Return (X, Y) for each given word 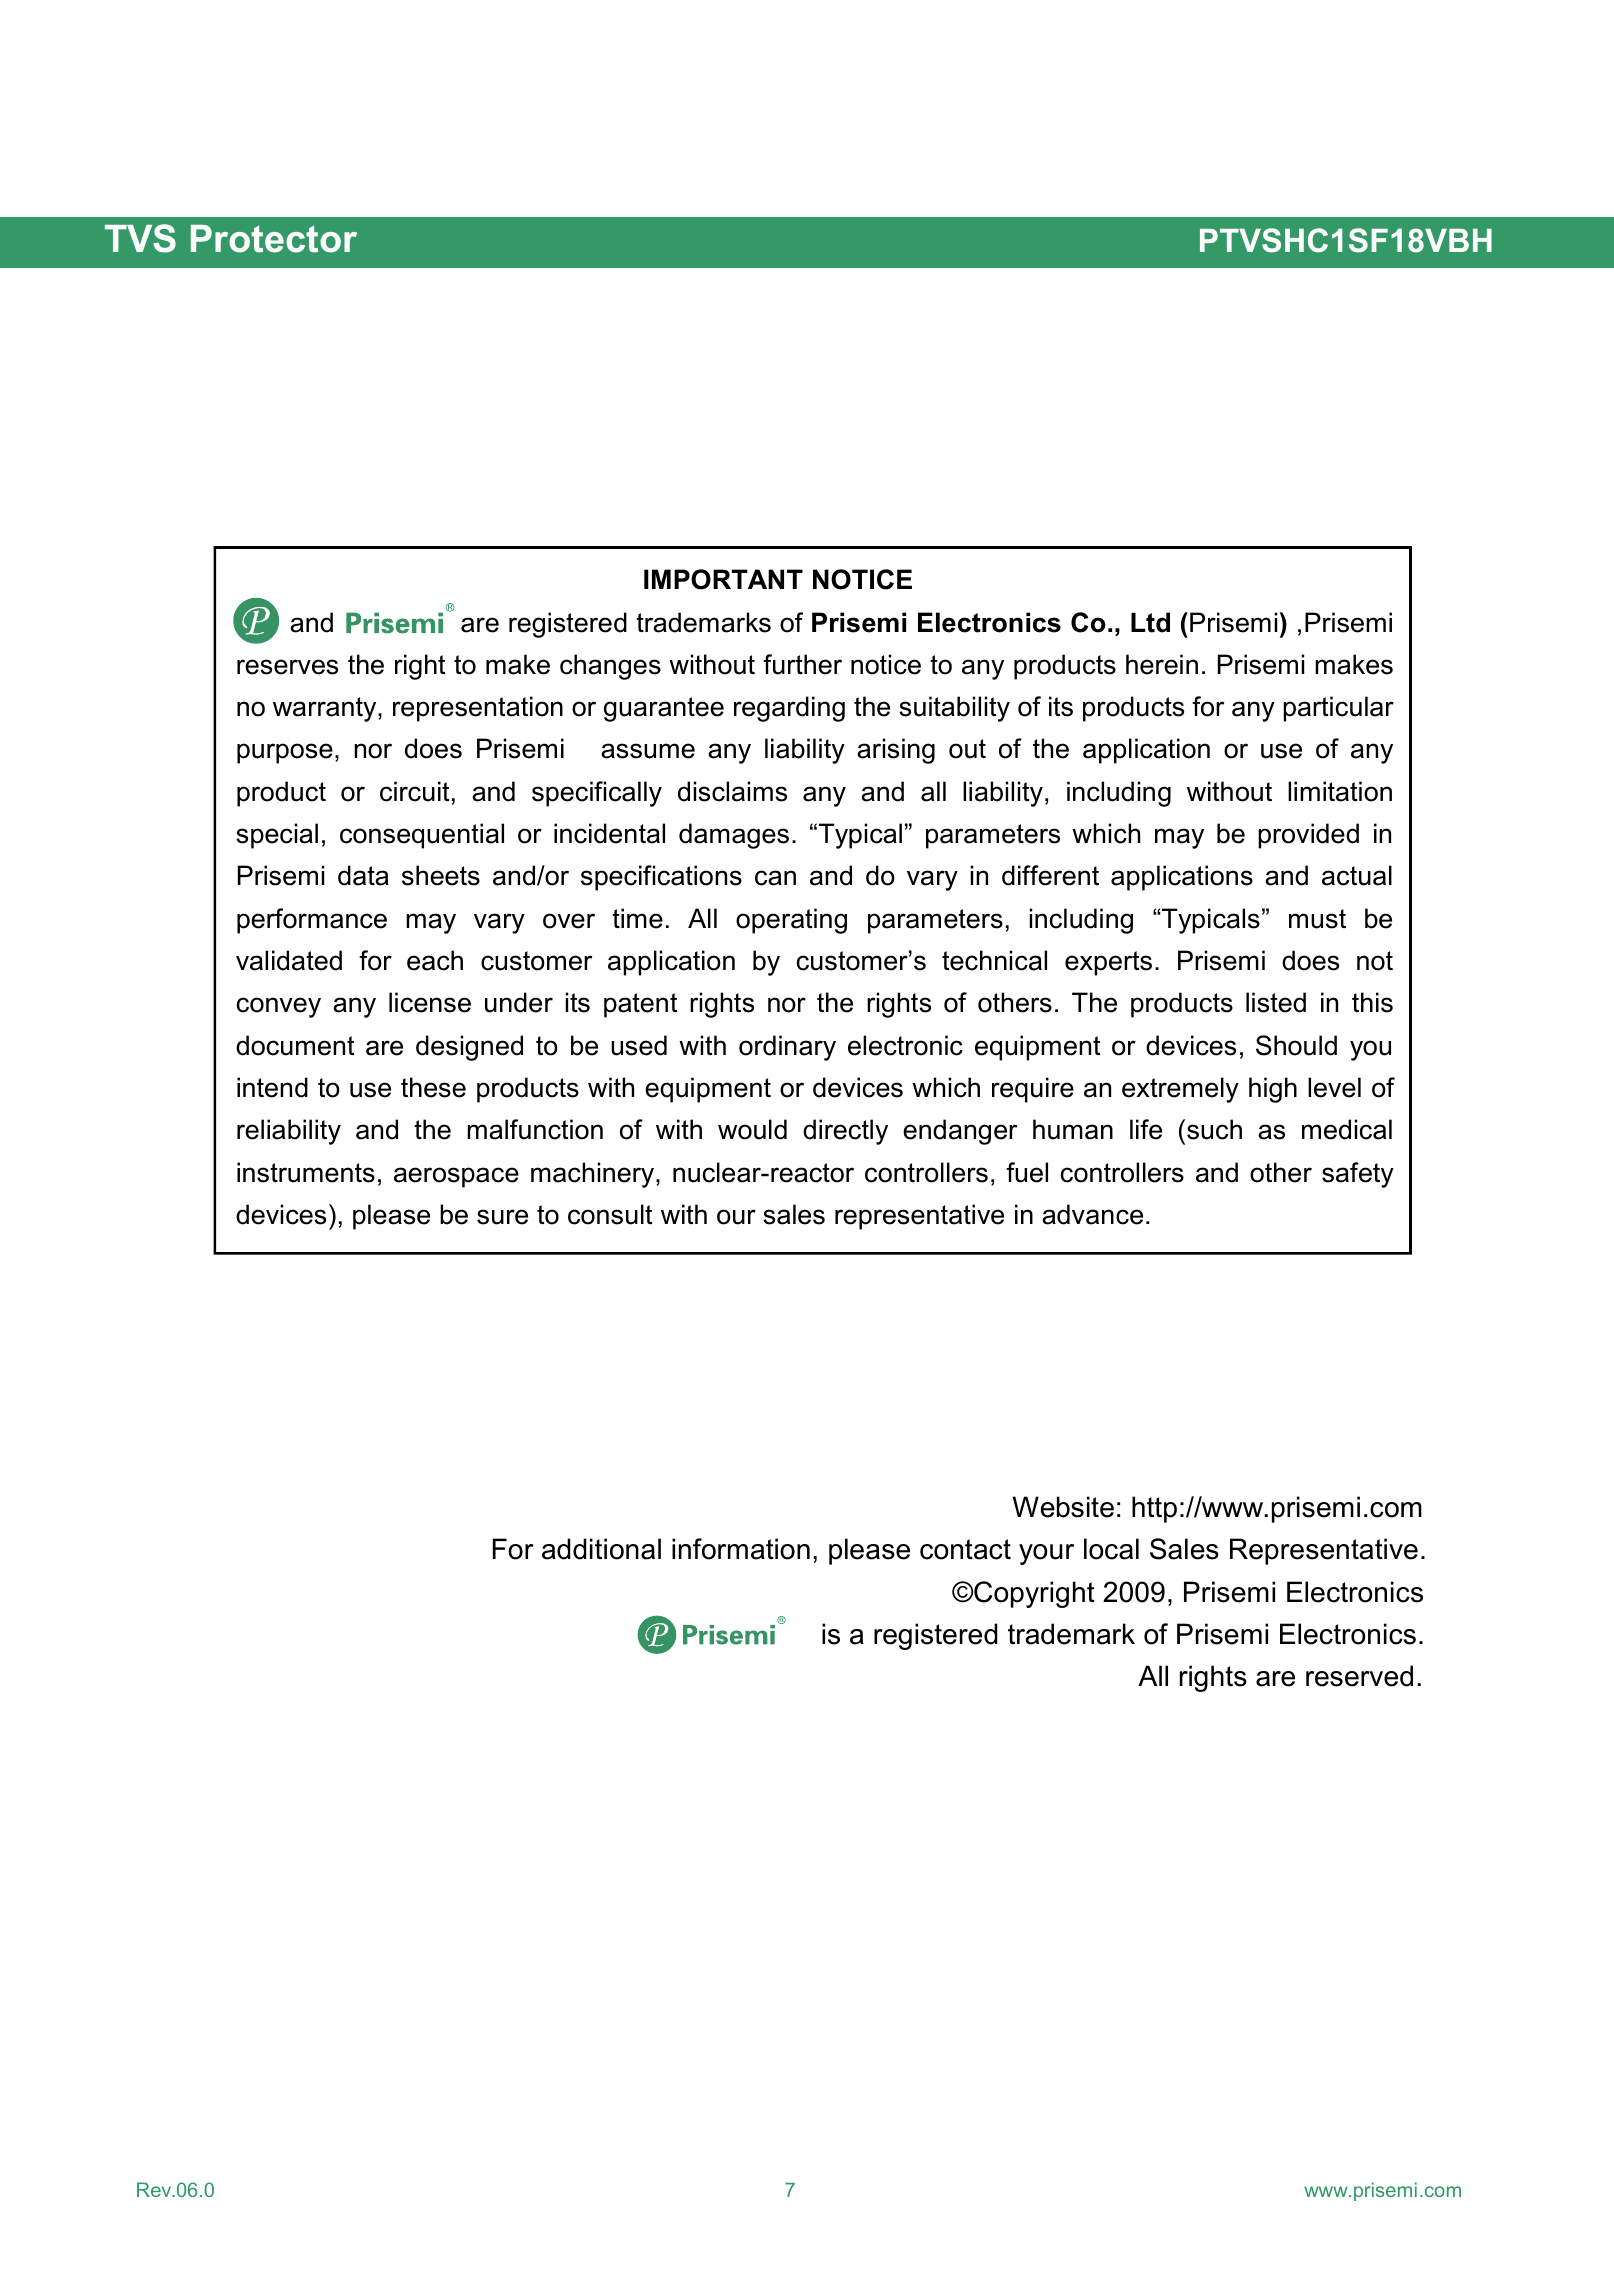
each (435, 960)
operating (791, 921)
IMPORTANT (723, 579)
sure (502, 1217)
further (802, 664)
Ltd (1150, 622)
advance (1092, 1214)
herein (1162, 664)
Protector (274, 239)
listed (1276, 1002)
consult (610, 1214)
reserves (287, 667)
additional (601, 1549)
